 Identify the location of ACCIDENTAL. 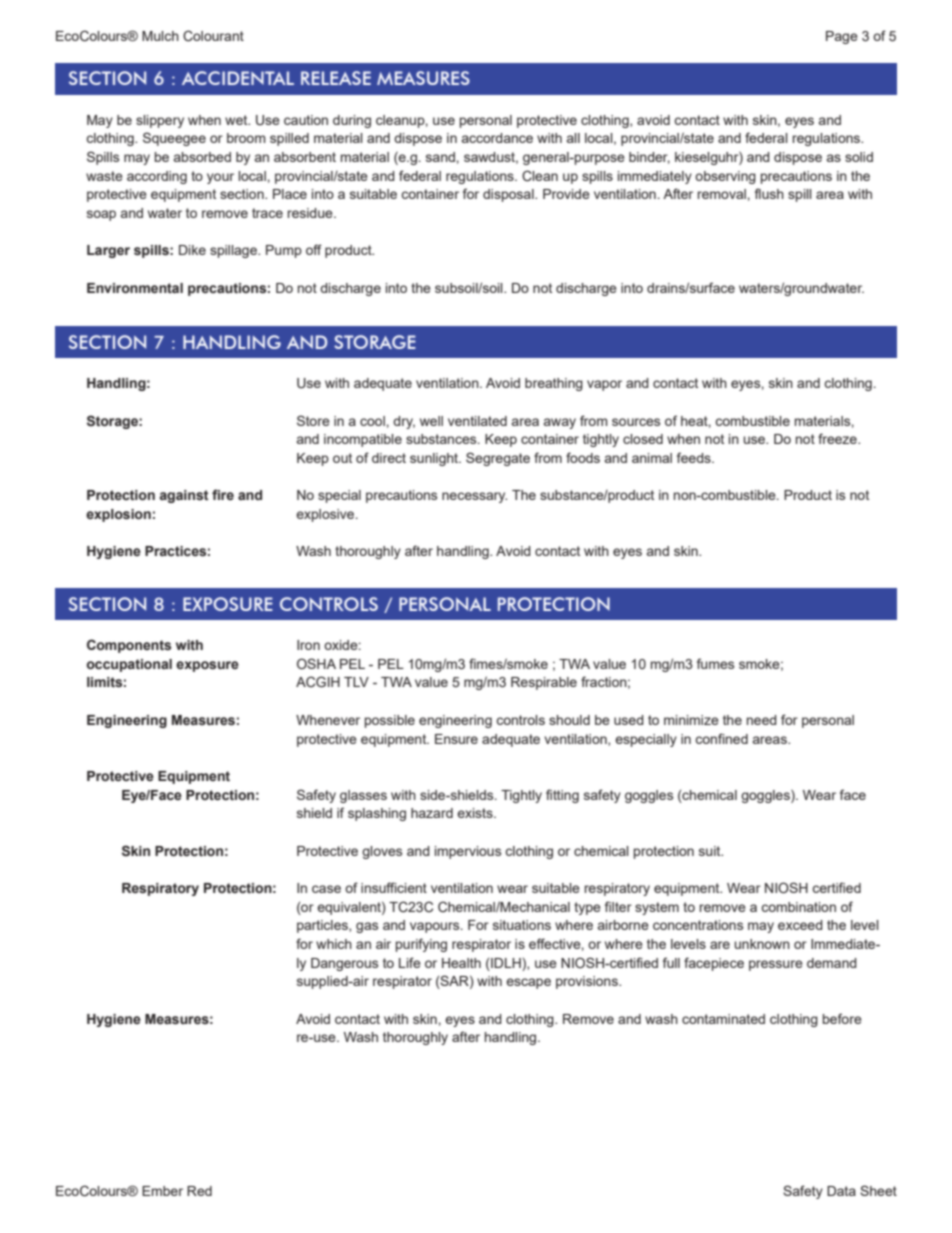
(238, 78).
